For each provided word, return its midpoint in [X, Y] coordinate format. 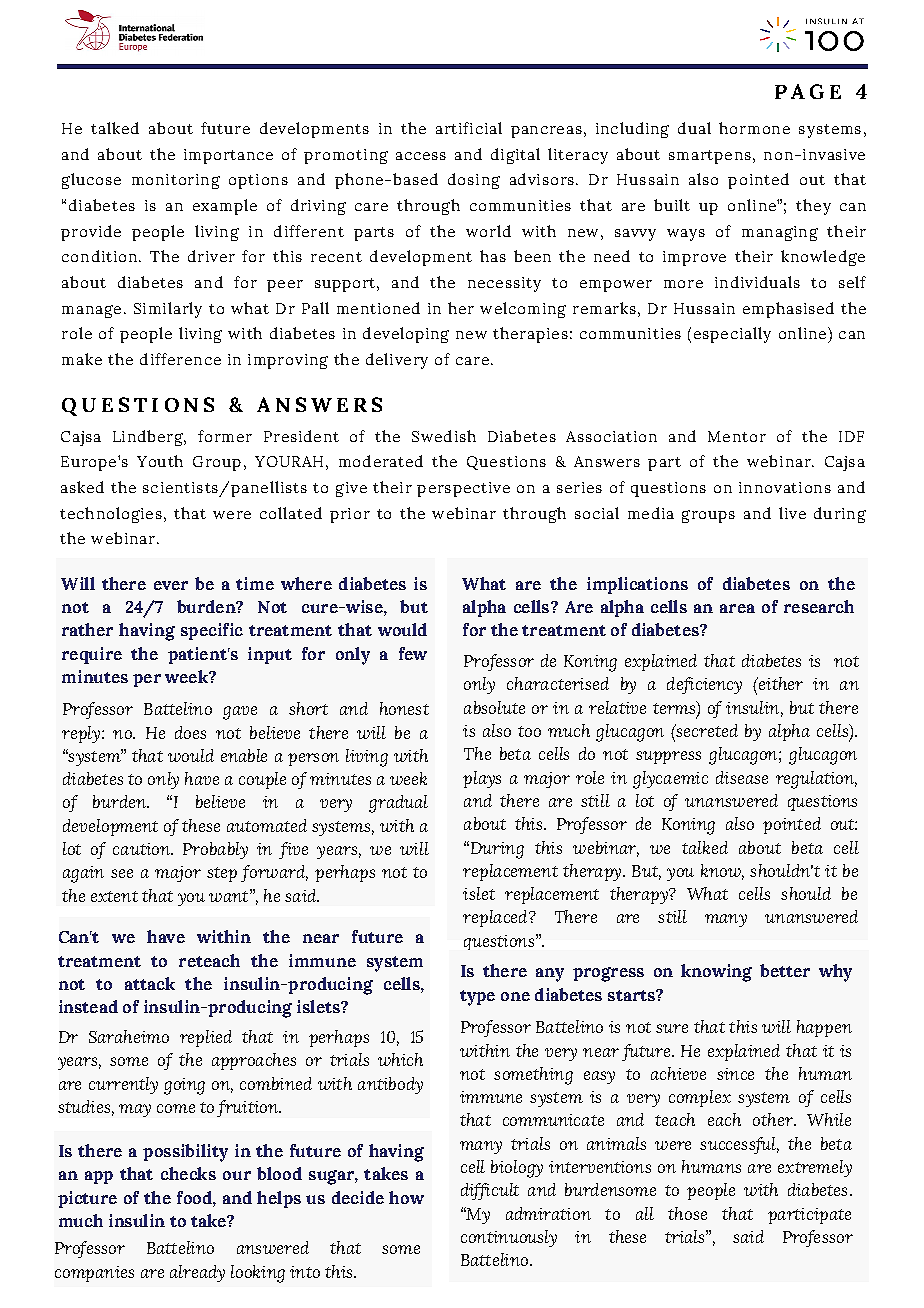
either [779, 683]
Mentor [737, 436]
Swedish [444, 436]
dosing [474, 181]
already [197, 1273]
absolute [494, 707]
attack [150, 983]
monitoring [176, 181]
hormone [754, 128]
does [190, 732]
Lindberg [149, 438]
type [477, 998]
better [785, 970]
